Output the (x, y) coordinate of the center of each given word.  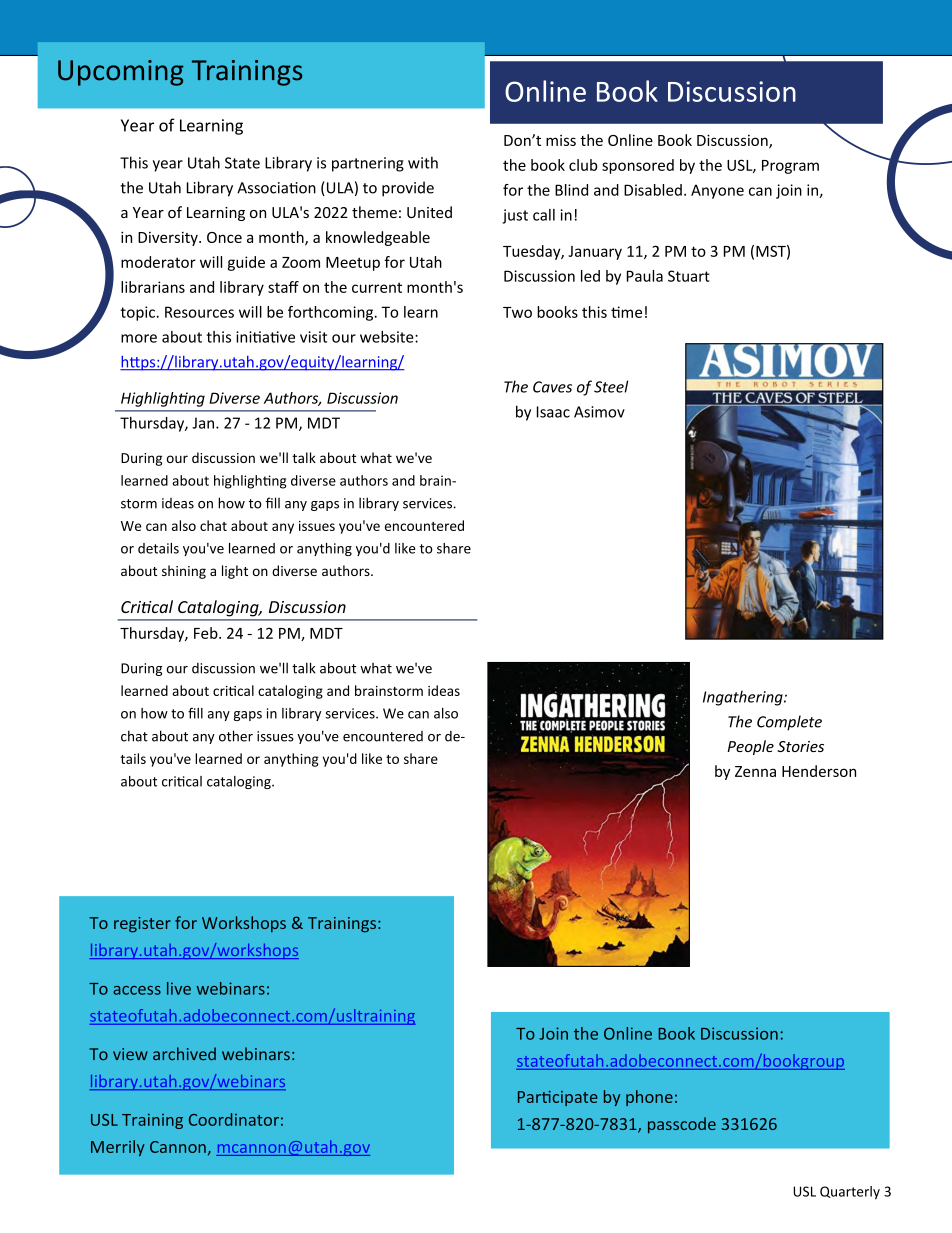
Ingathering (744, 698)
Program (790, 167)
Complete (789, 723)
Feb (207, 633)
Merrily (118, 1148)
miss (561, 140)
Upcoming (121, 73)
